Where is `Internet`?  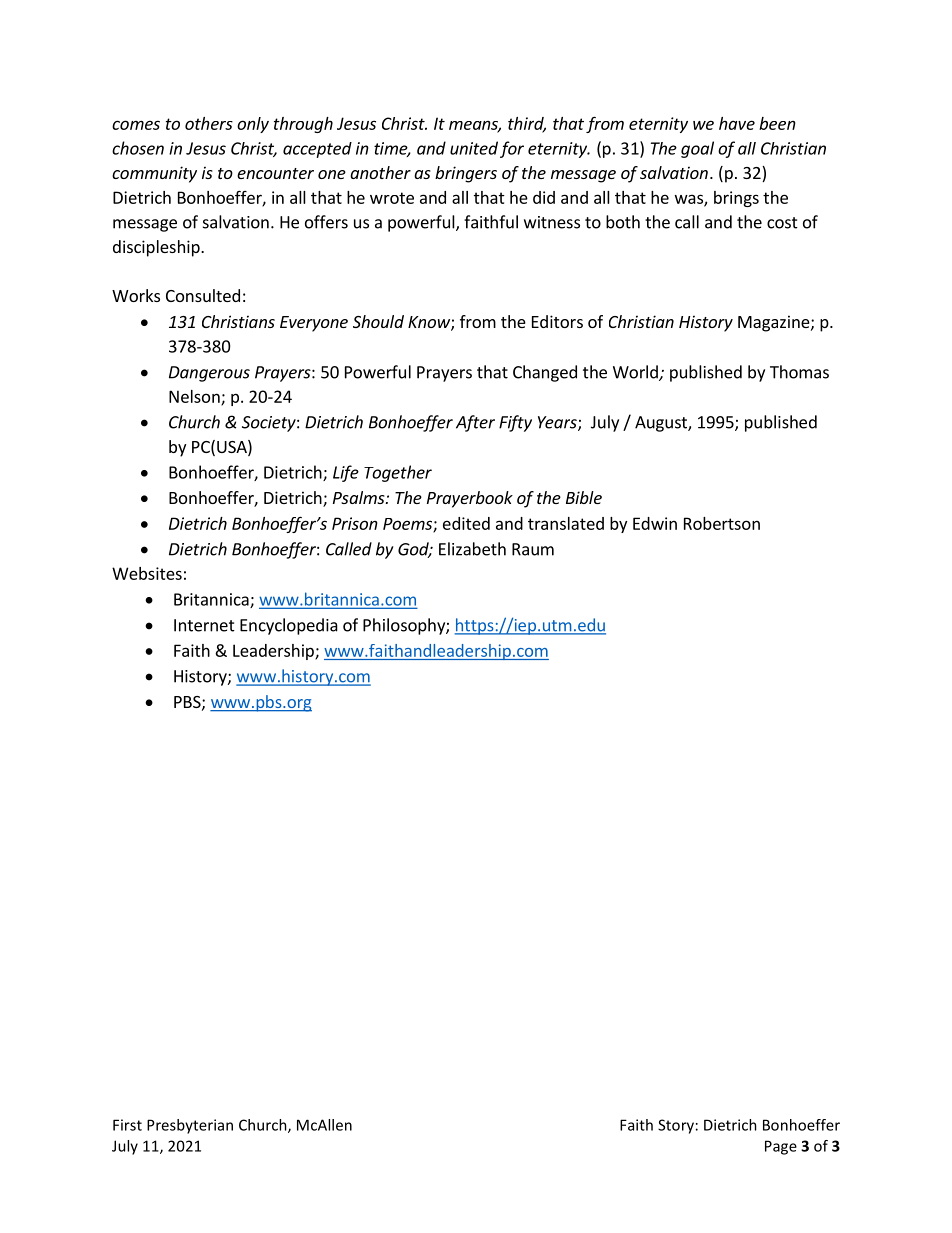 Internet is located at coordinates (204, 625).
